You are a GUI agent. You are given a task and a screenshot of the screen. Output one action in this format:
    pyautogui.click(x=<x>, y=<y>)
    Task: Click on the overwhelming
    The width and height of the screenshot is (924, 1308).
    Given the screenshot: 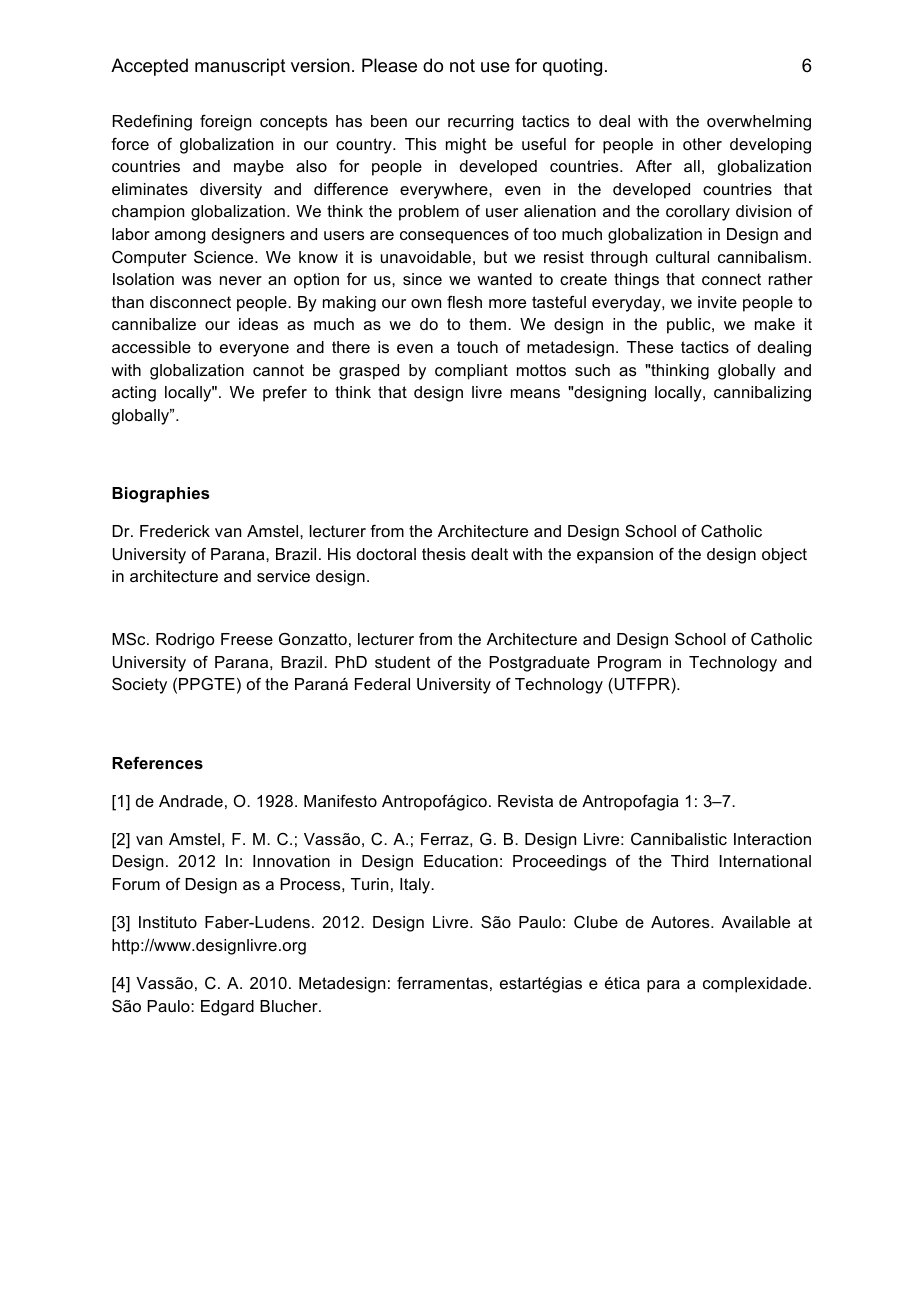 What is the action you would take?
    pyautogui.click(x=759, y=123)
